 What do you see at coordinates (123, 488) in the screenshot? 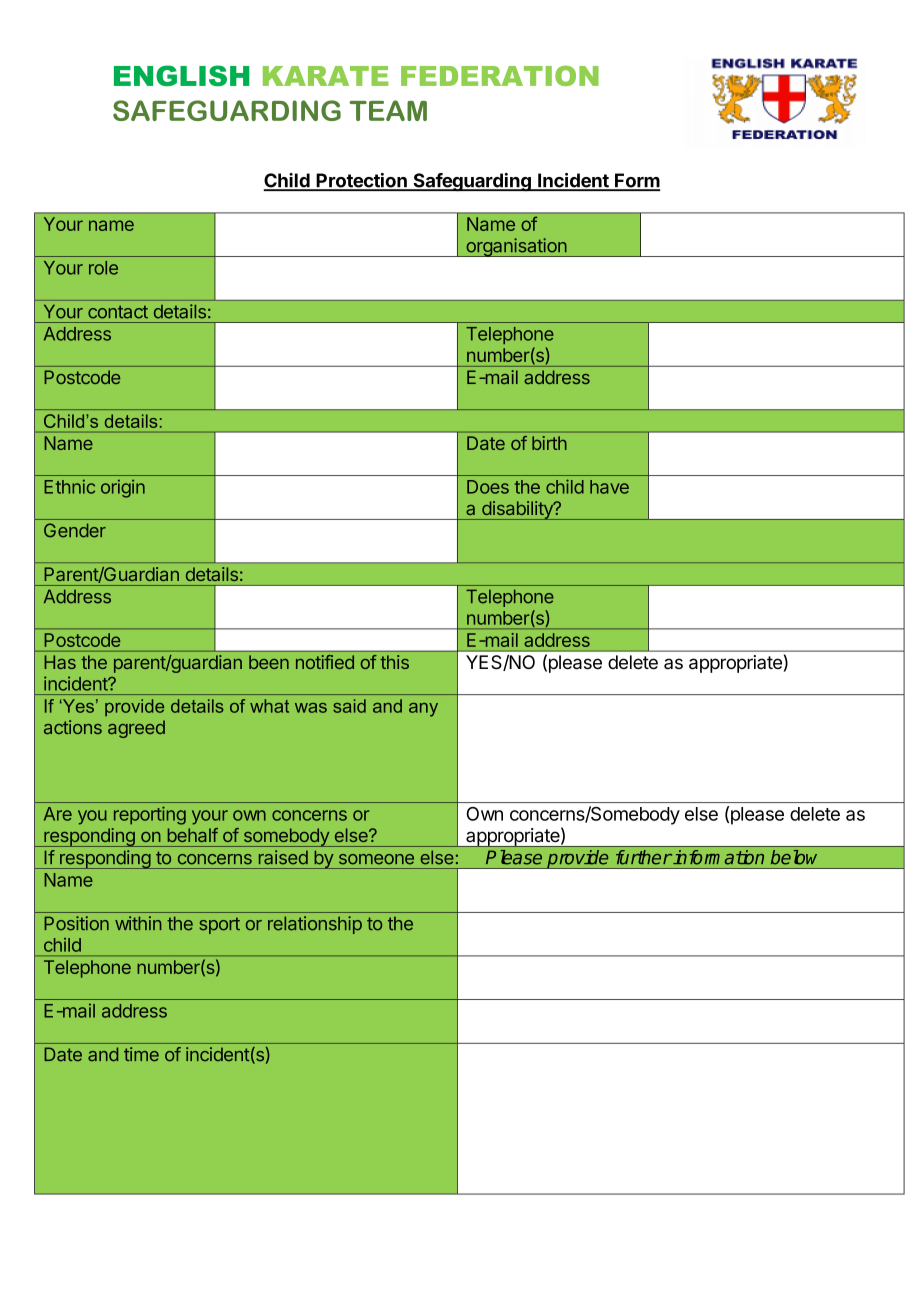
I see `origin` at bounding box center [123, 488].
